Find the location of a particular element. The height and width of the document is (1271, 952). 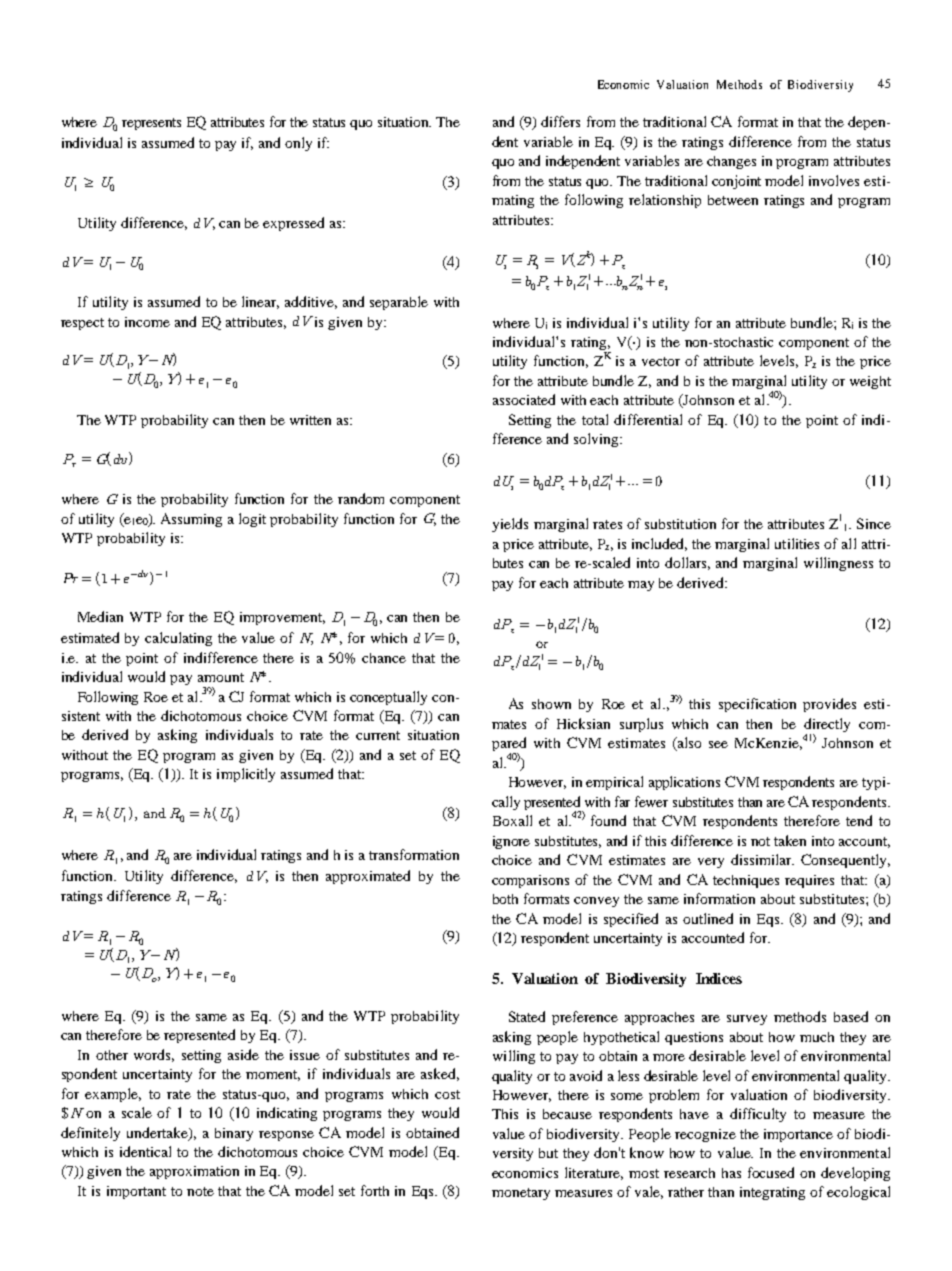

monetary is located at coordinates (521, 1194).
